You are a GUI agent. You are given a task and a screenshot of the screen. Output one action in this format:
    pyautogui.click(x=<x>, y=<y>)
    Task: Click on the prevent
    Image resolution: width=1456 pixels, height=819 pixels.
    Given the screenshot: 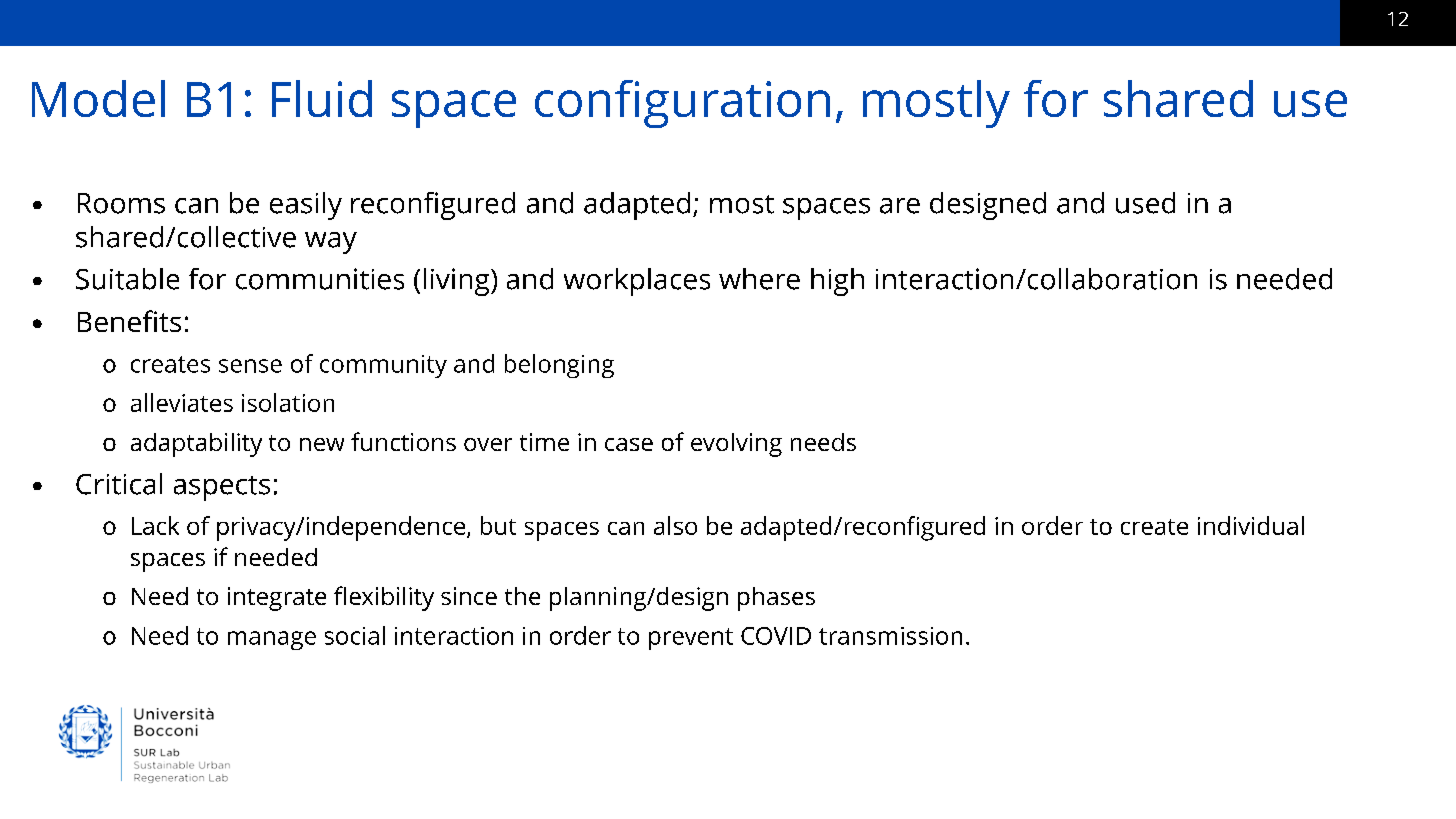 What is the action you would take?
    pyautogui.click(x=691, y=639)
